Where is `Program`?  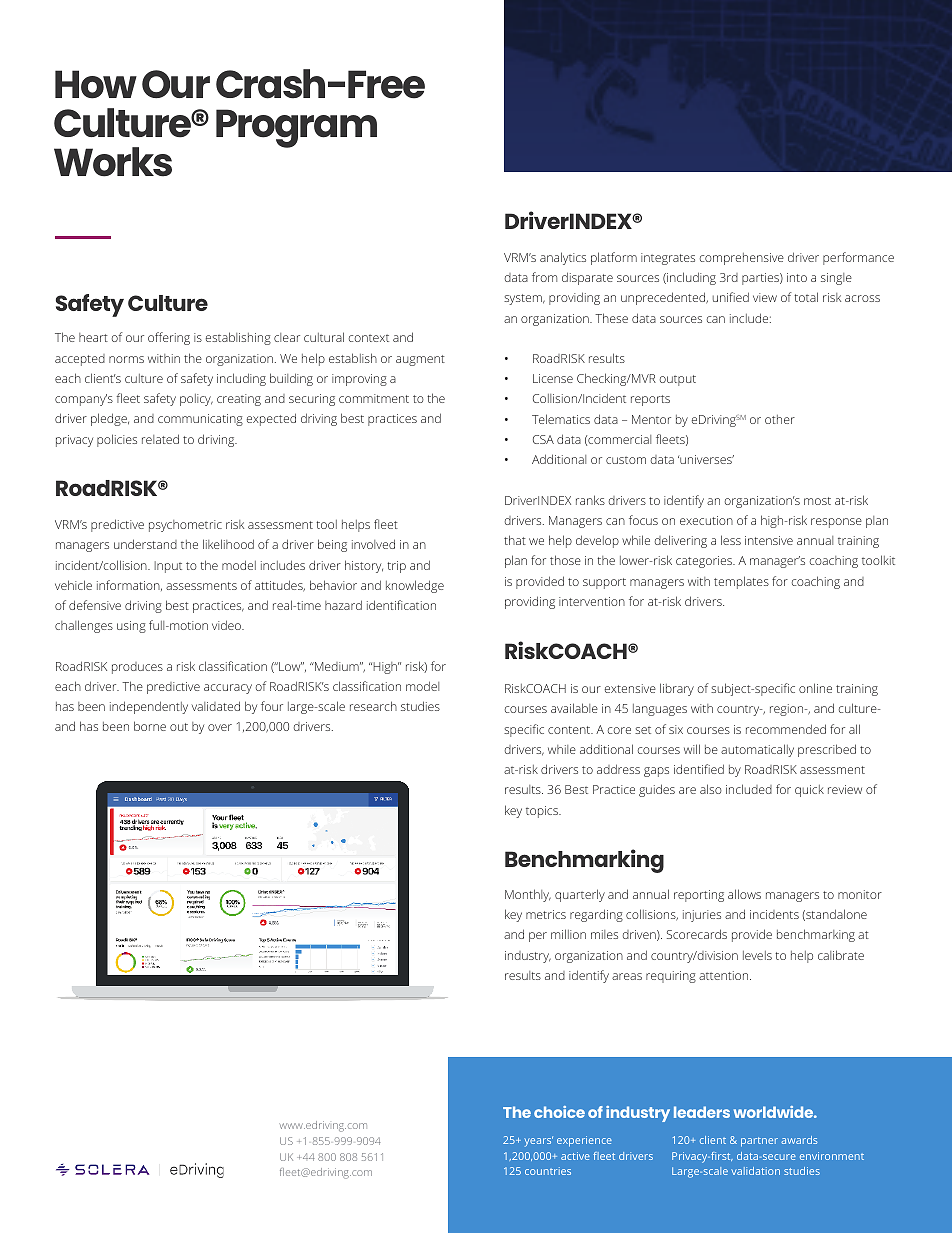
Program is located at coordinates (296, 128).
